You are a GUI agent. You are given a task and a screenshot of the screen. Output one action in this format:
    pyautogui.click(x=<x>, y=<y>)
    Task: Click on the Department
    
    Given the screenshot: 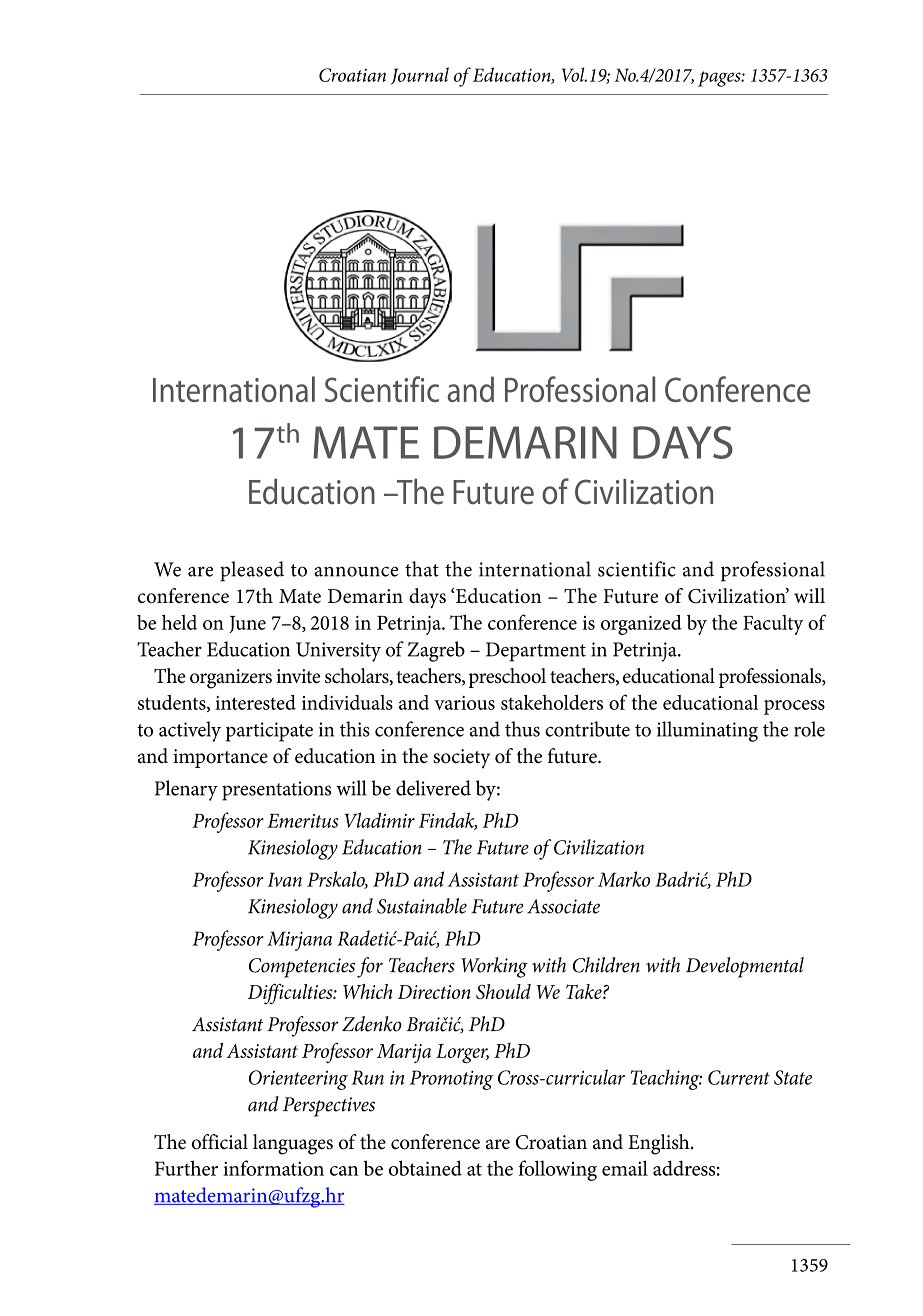 What is the action you would take?
    pyautogui.click(x=536, y=652)
